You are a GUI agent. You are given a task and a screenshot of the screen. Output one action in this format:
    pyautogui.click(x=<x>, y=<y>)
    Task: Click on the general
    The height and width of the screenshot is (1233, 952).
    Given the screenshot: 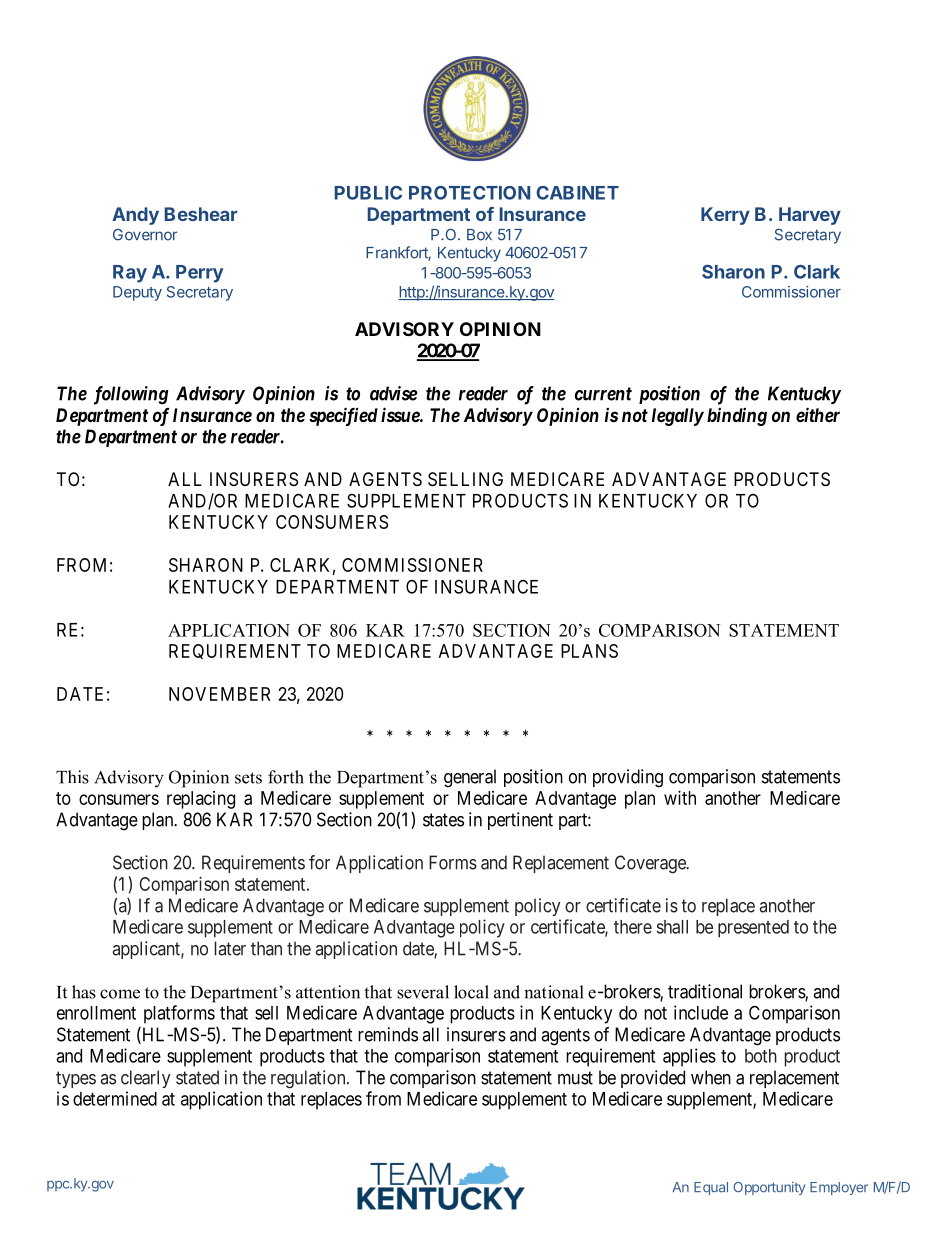 What is the action you would take?
    pyautogui.click(x=470, y=778)
